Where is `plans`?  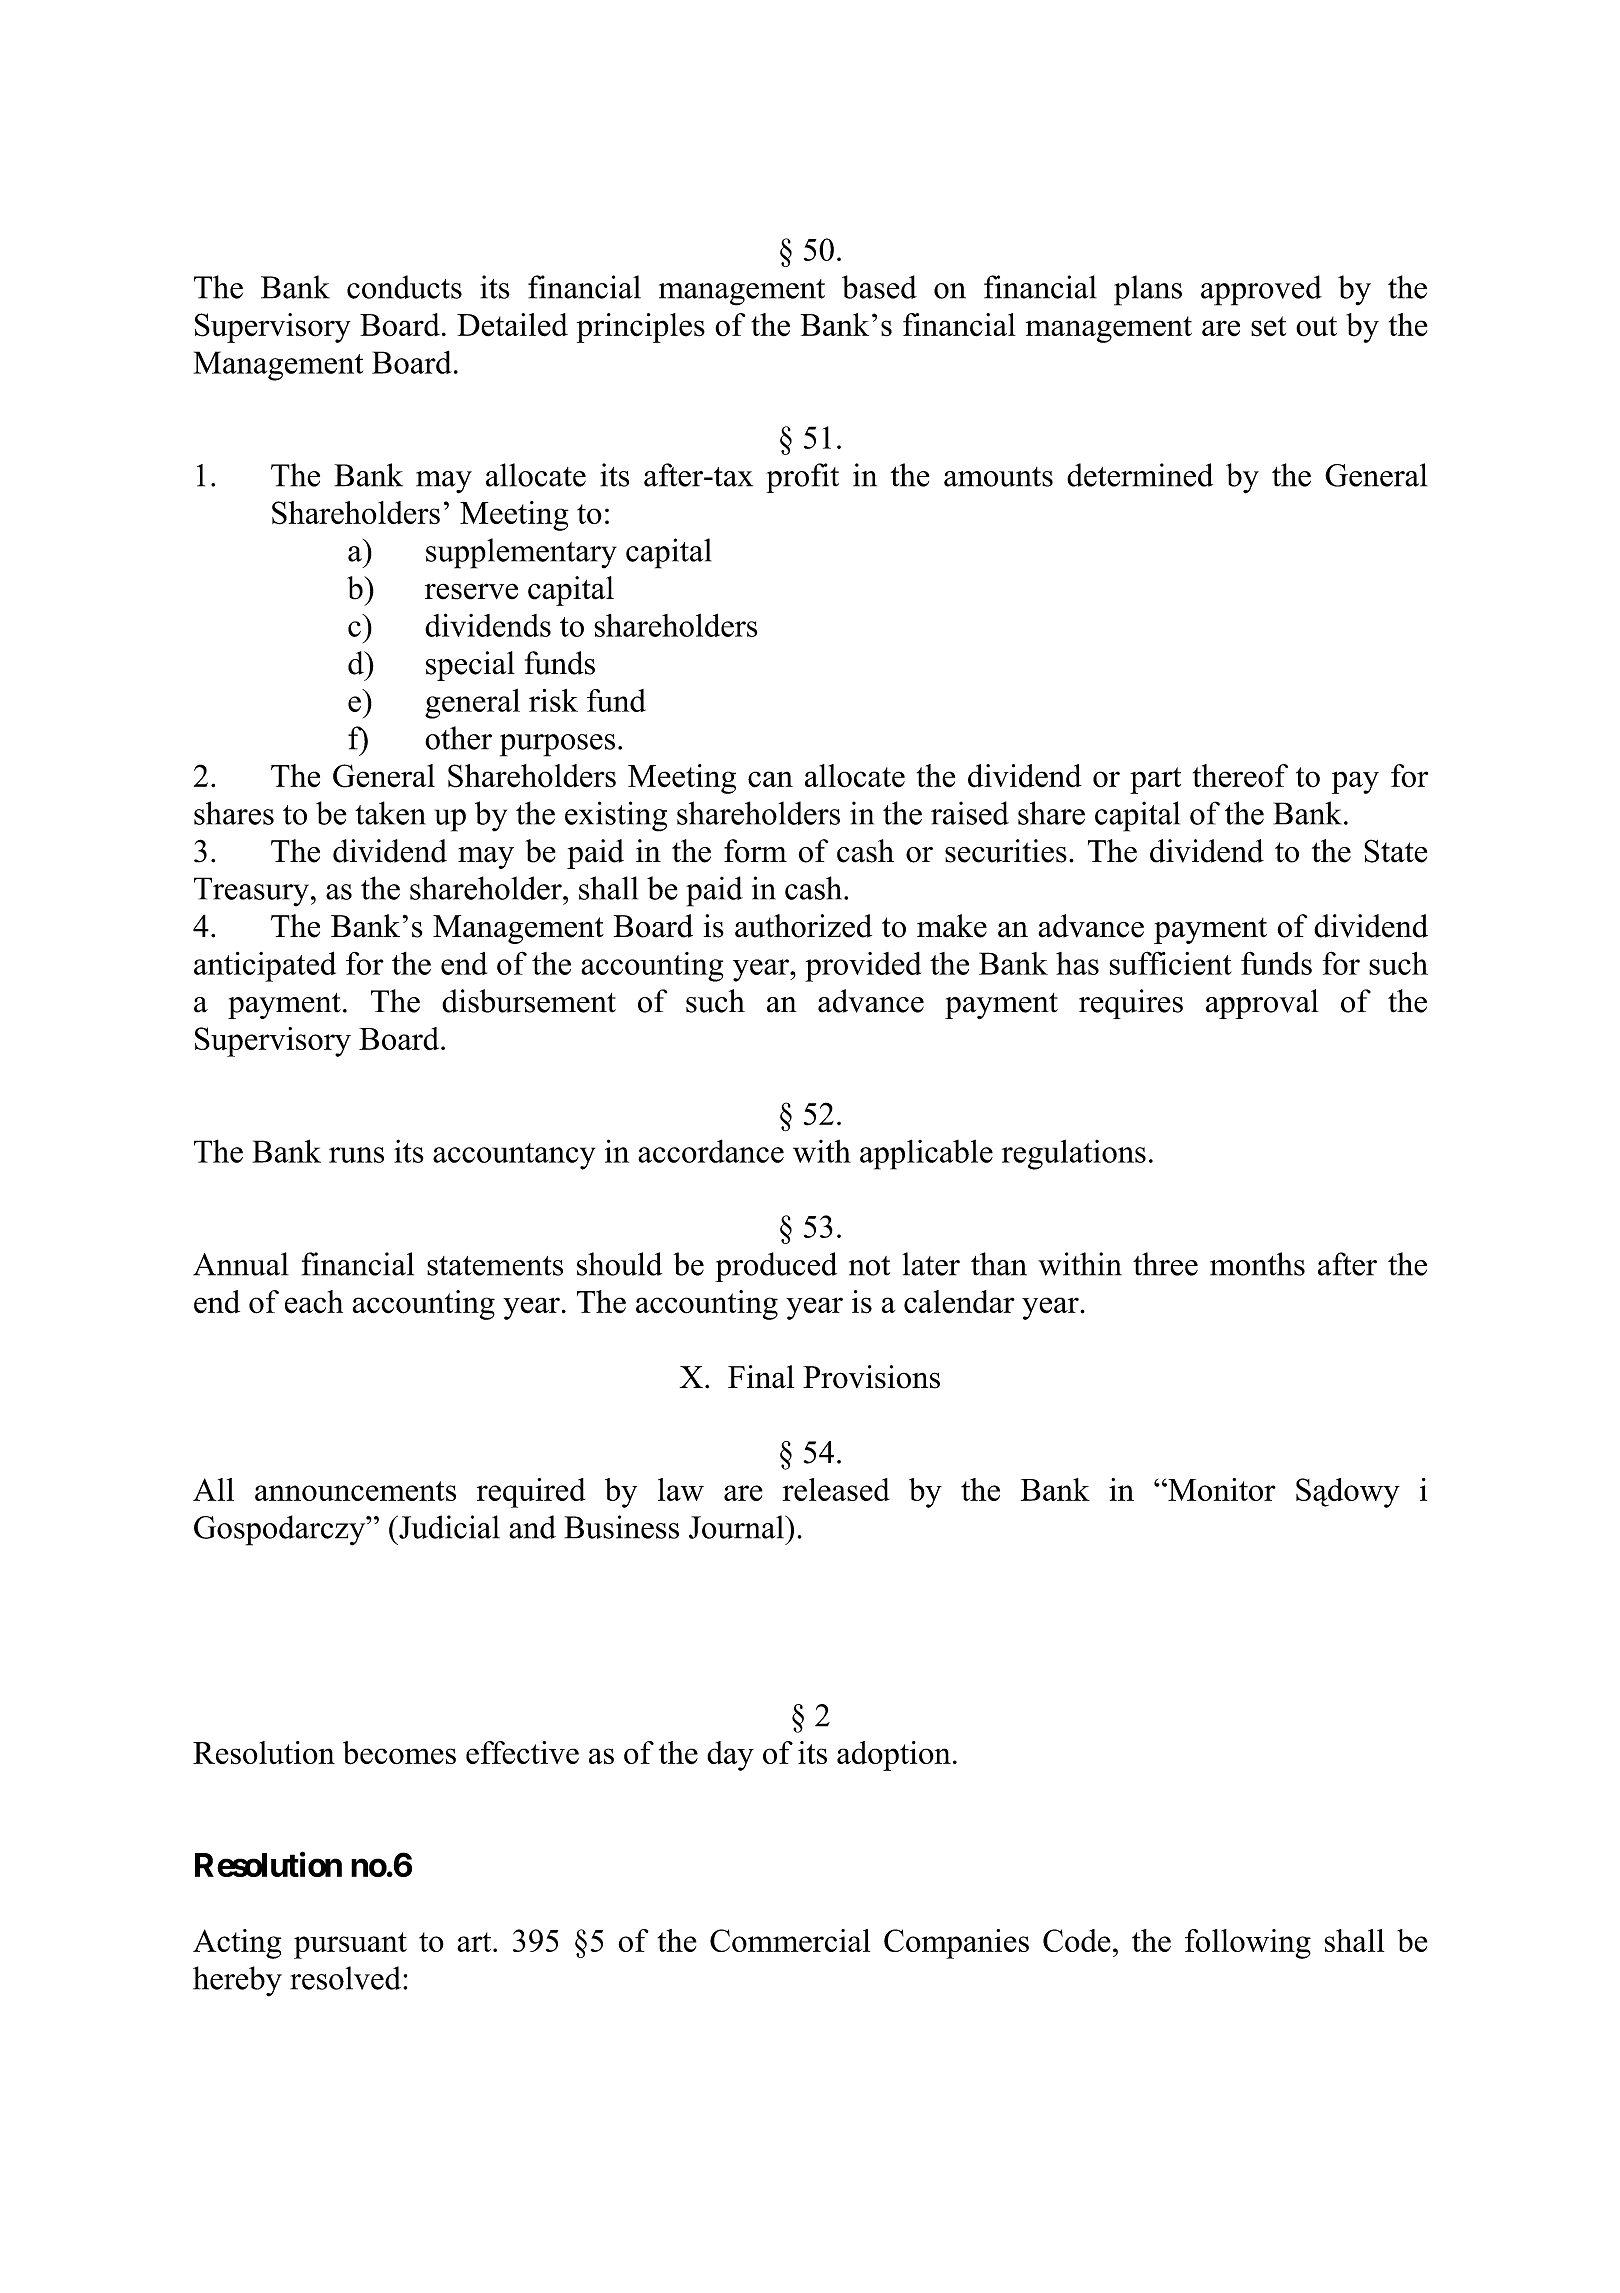 plans is located at coordinates (1148, 290).
